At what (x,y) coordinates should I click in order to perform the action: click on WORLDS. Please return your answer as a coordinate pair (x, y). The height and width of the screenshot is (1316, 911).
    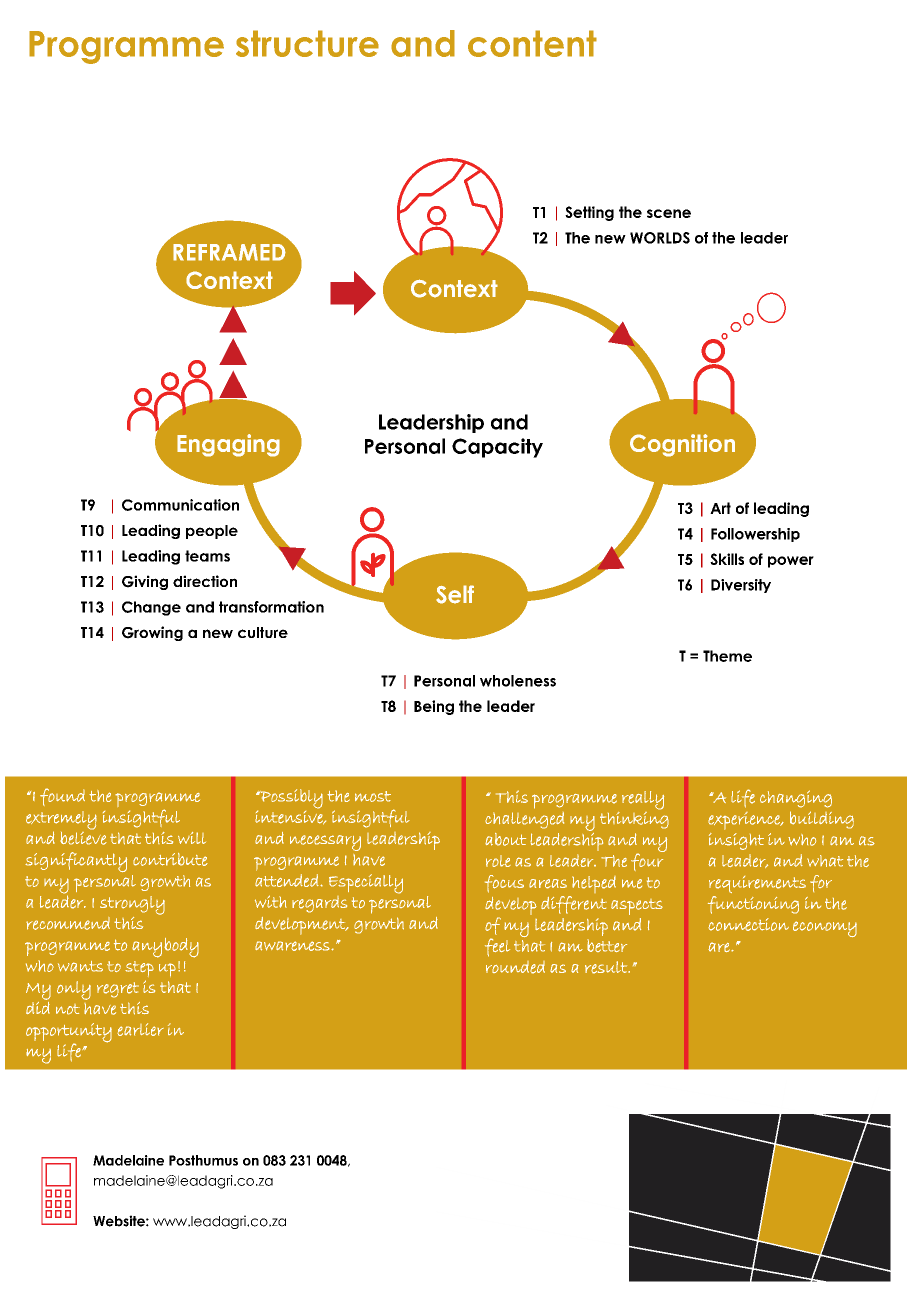
    Looking at the image, I should click on (660, 238).
